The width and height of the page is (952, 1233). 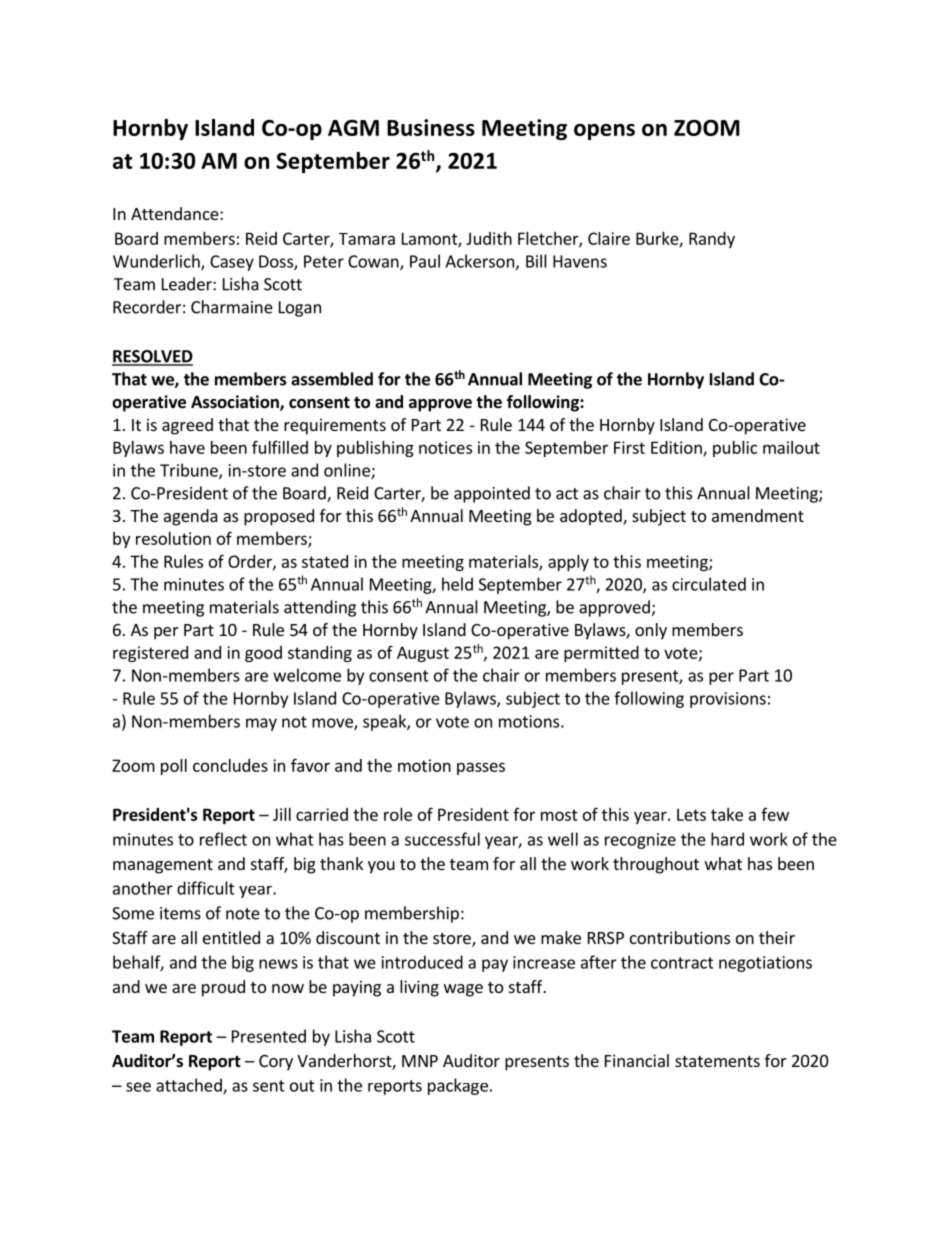 I want to click on public, so click(x=735, y=449).
